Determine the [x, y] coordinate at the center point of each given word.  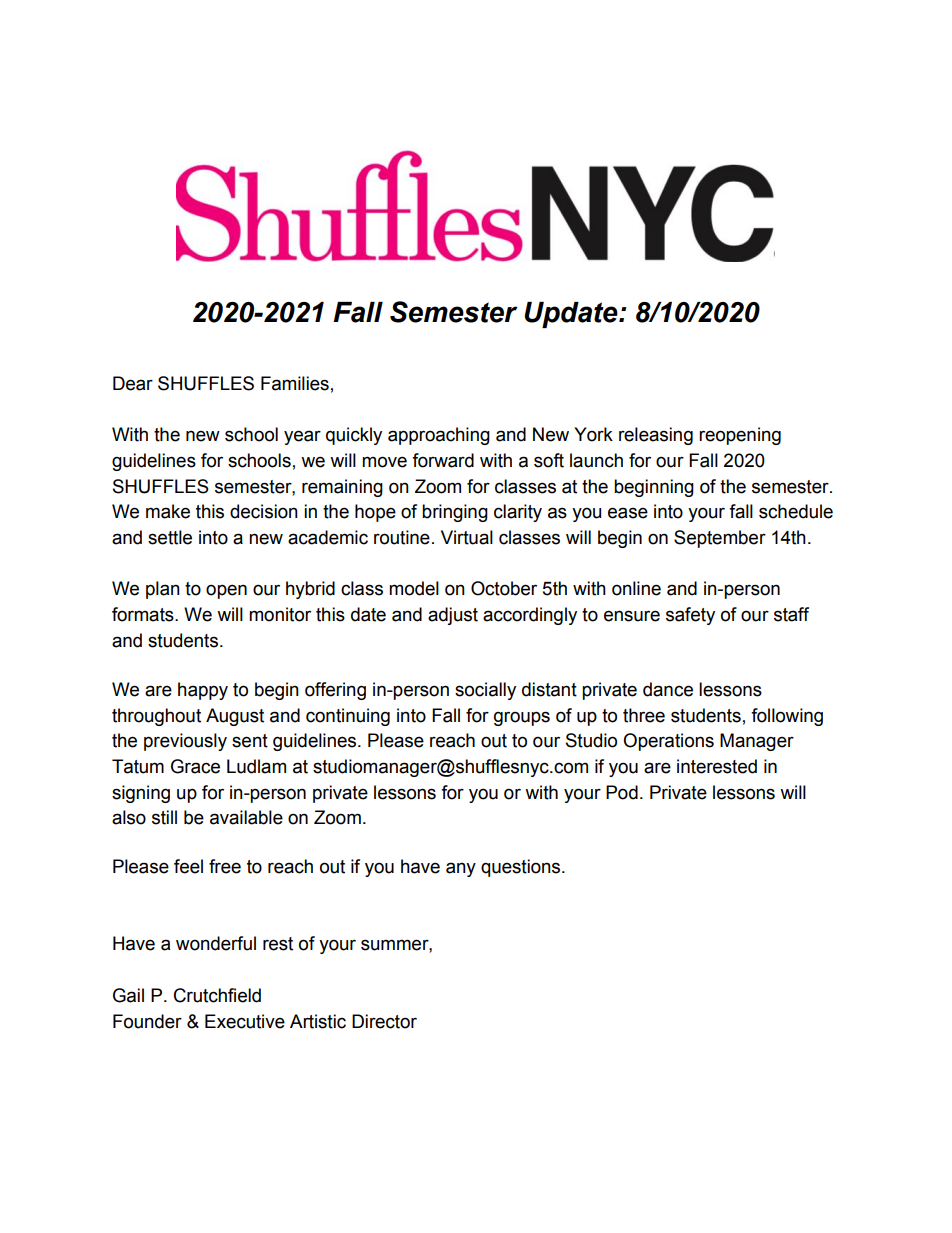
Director [384, 1021]
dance [668, 689]
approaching [439, 436]
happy [203, 691]
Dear [133, 383]
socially [485, 691]
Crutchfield [217, 995]
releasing [656, 436]
